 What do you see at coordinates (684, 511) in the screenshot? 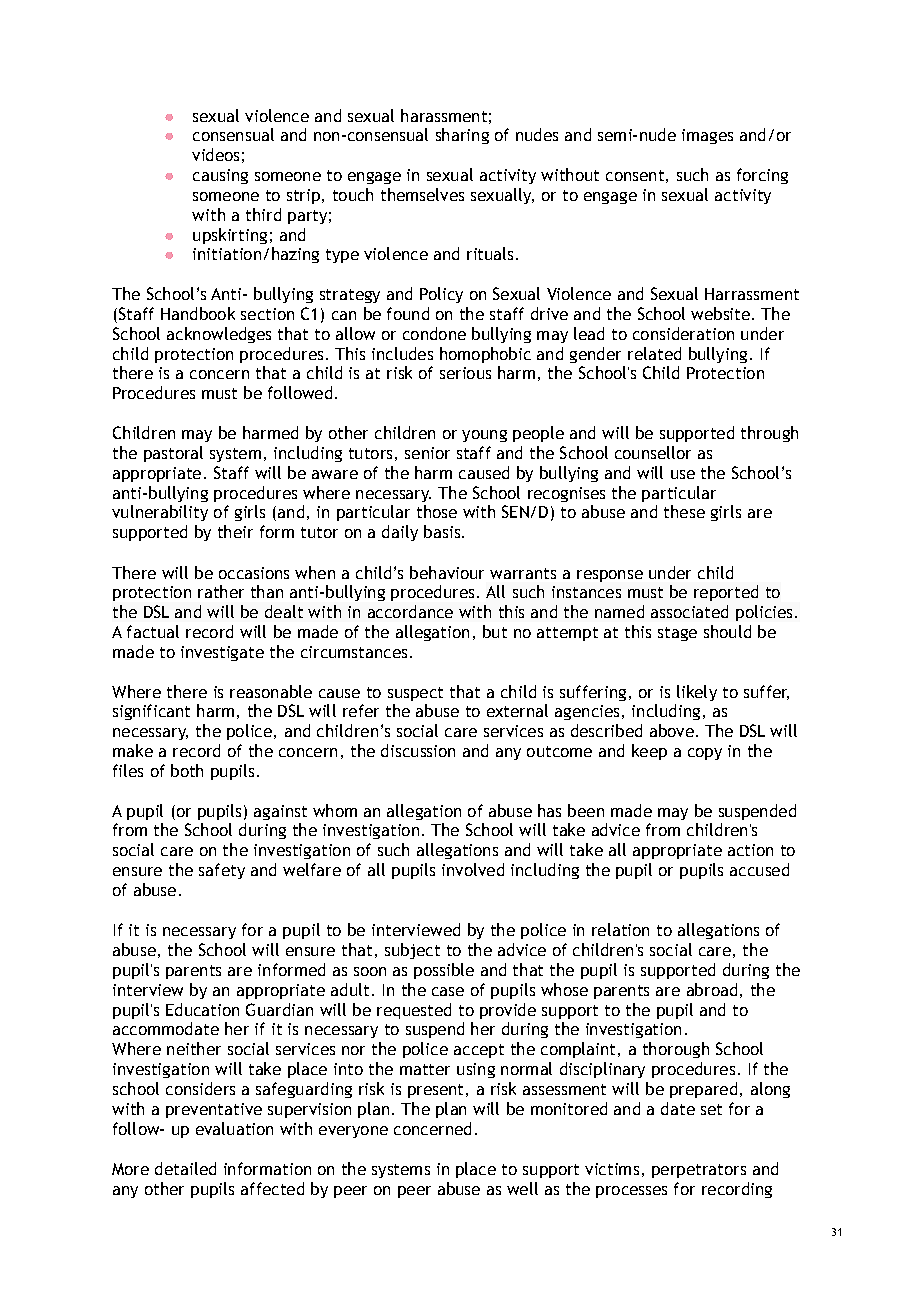
I see `these` at bounding box center [684, 511].
